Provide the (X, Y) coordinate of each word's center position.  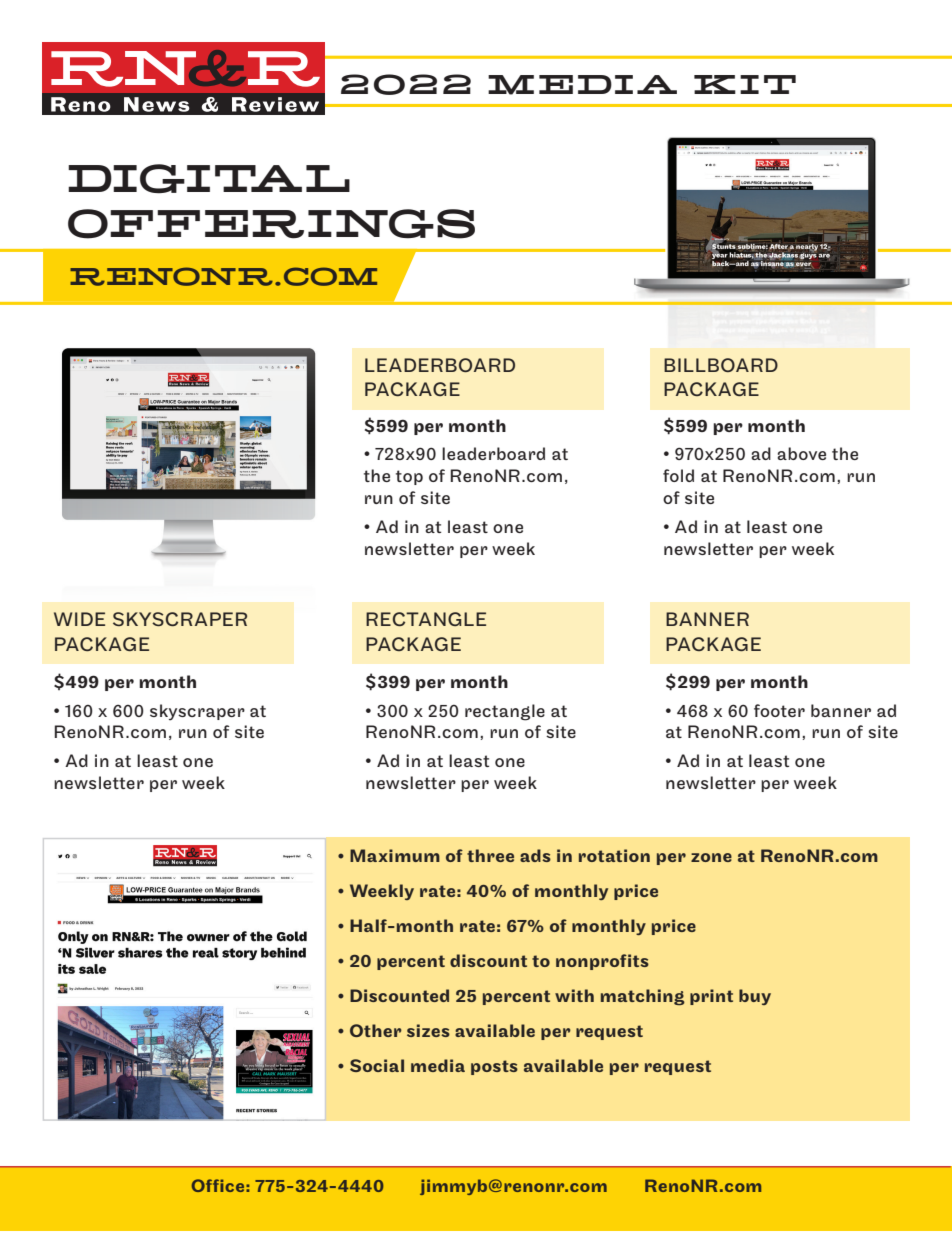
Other (376, 1030)
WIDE (79, 619)
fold (678, 475)
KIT (745, 84)
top (409, 477)
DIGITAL (209, 179)
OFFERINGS (271, 224)
